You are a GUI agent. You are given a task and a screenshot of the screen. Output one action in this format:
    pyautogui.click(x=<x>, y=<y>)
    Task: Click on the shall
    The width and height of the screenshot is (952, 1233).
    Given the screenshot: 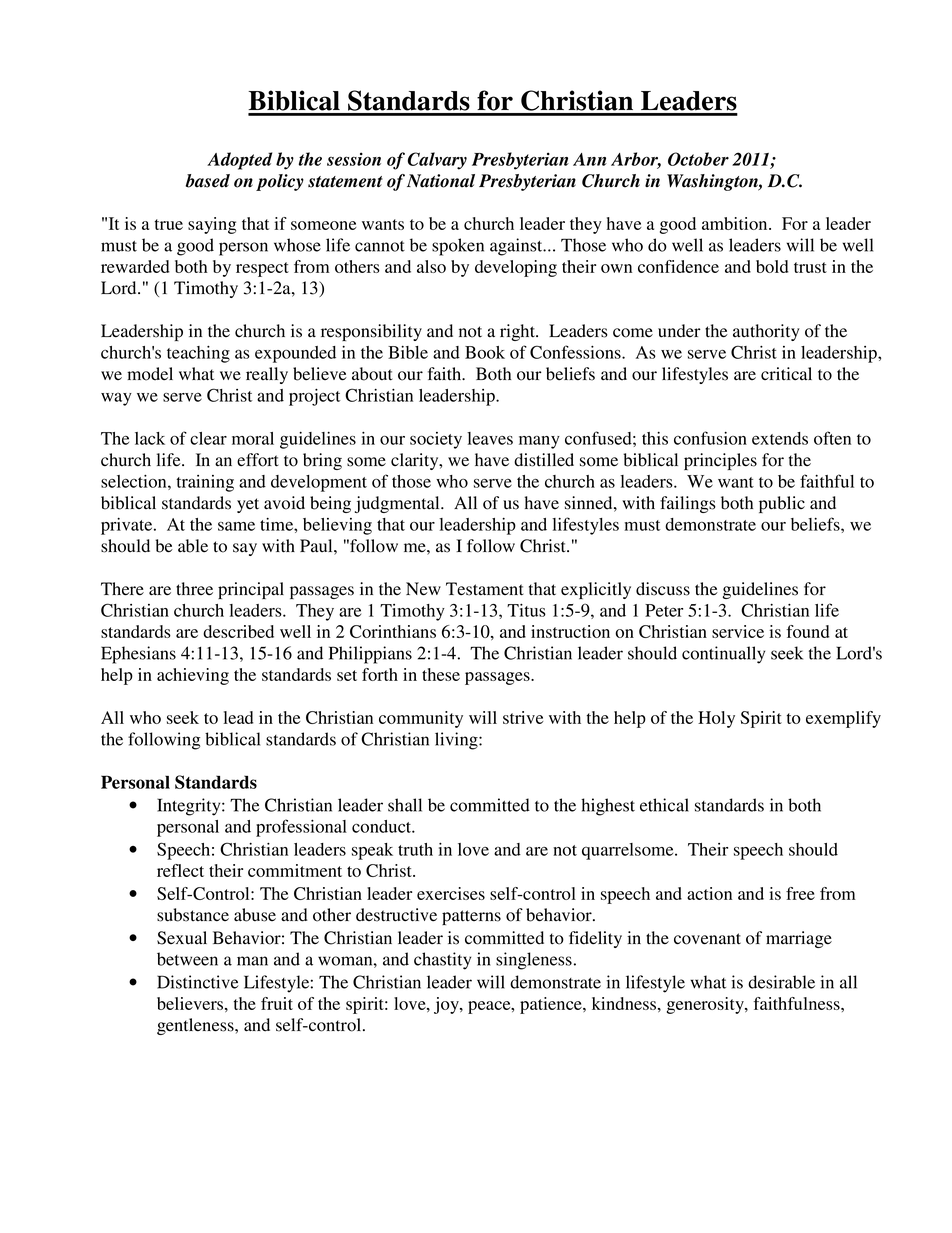 What is the action you would take?
    pyautogui.click(x=405, y=805)
